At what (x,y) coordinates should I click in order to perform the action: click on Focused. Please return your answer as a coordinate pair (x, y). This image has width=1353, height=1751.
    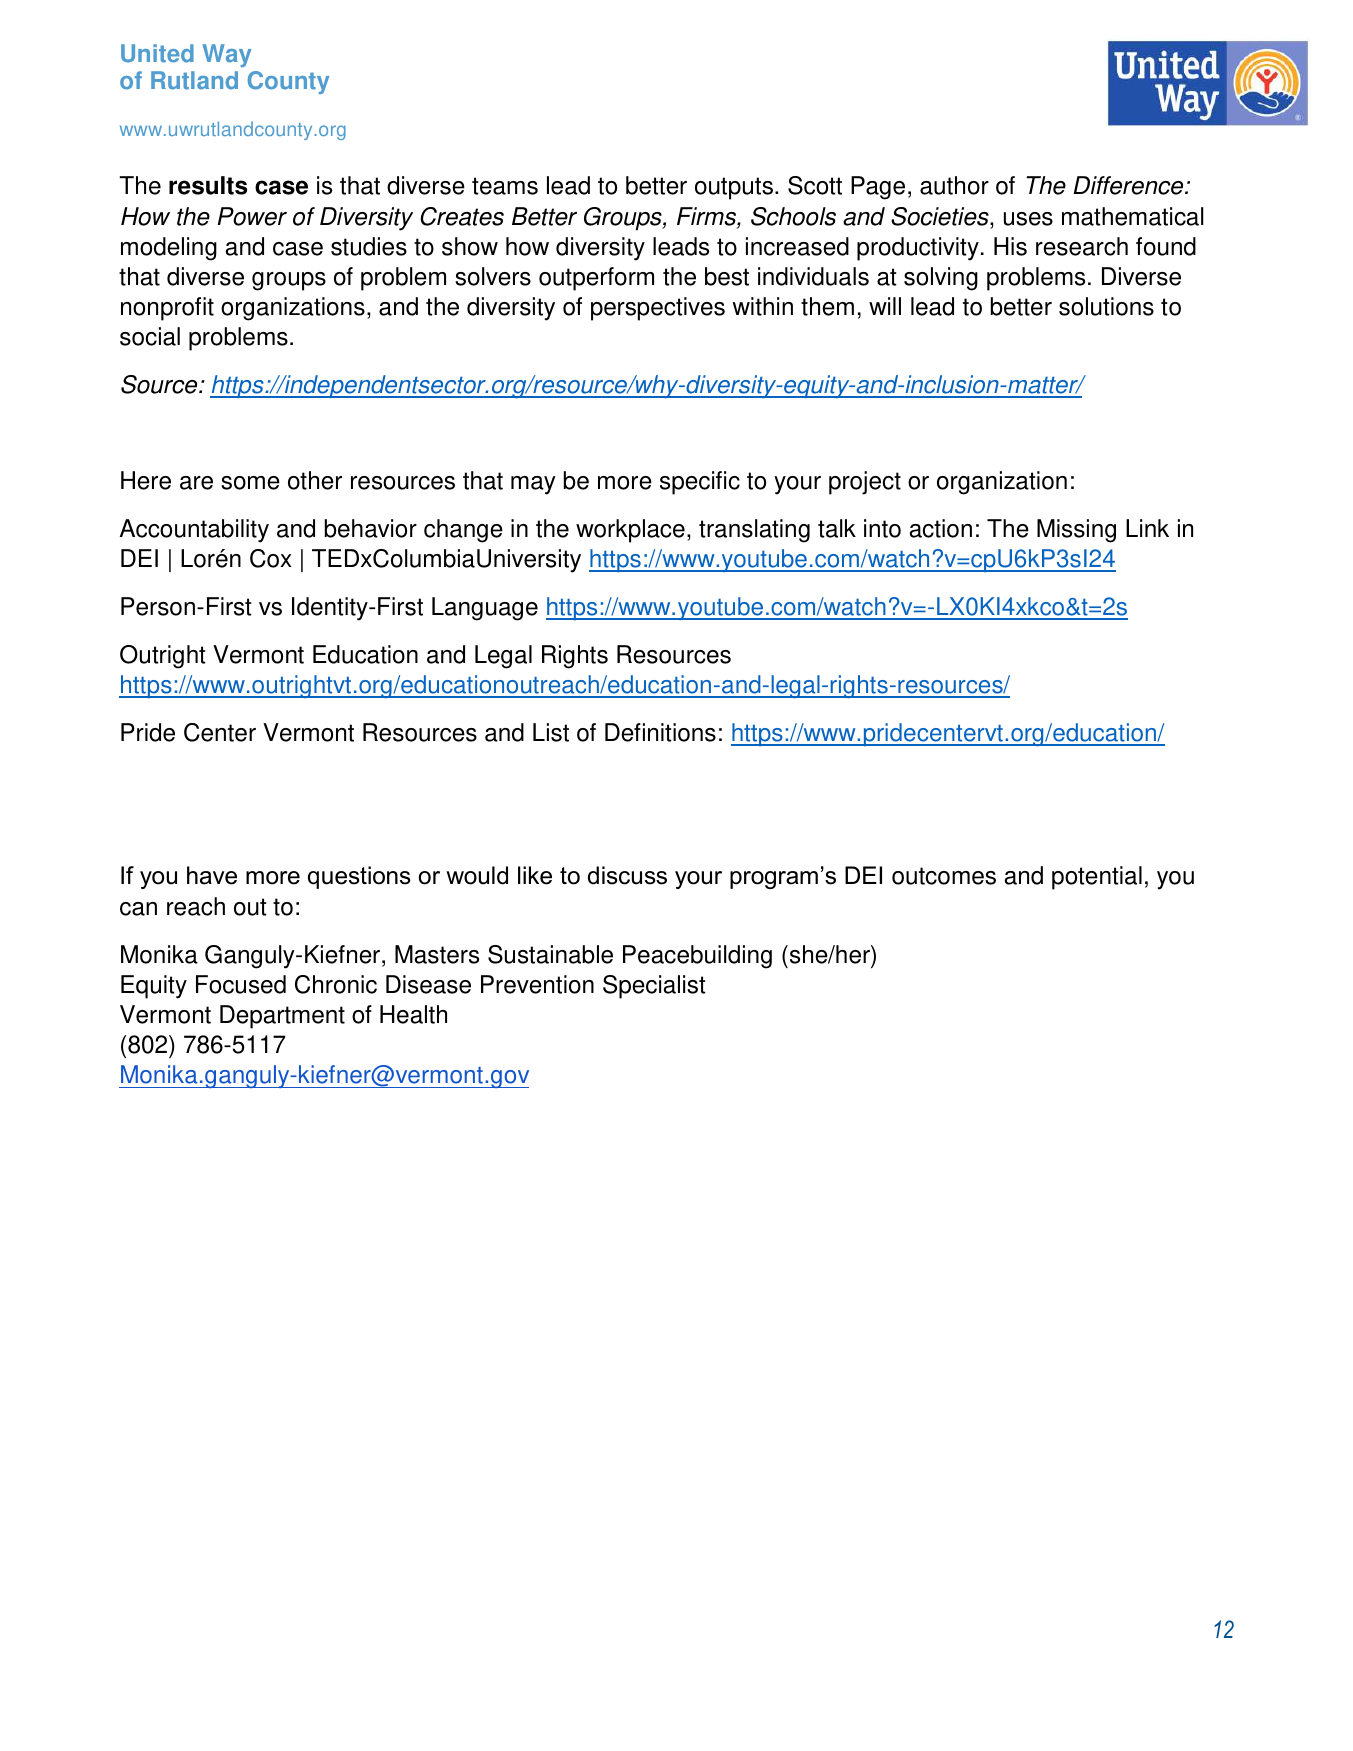
    Looking at the image, I should click on (241, 984).
